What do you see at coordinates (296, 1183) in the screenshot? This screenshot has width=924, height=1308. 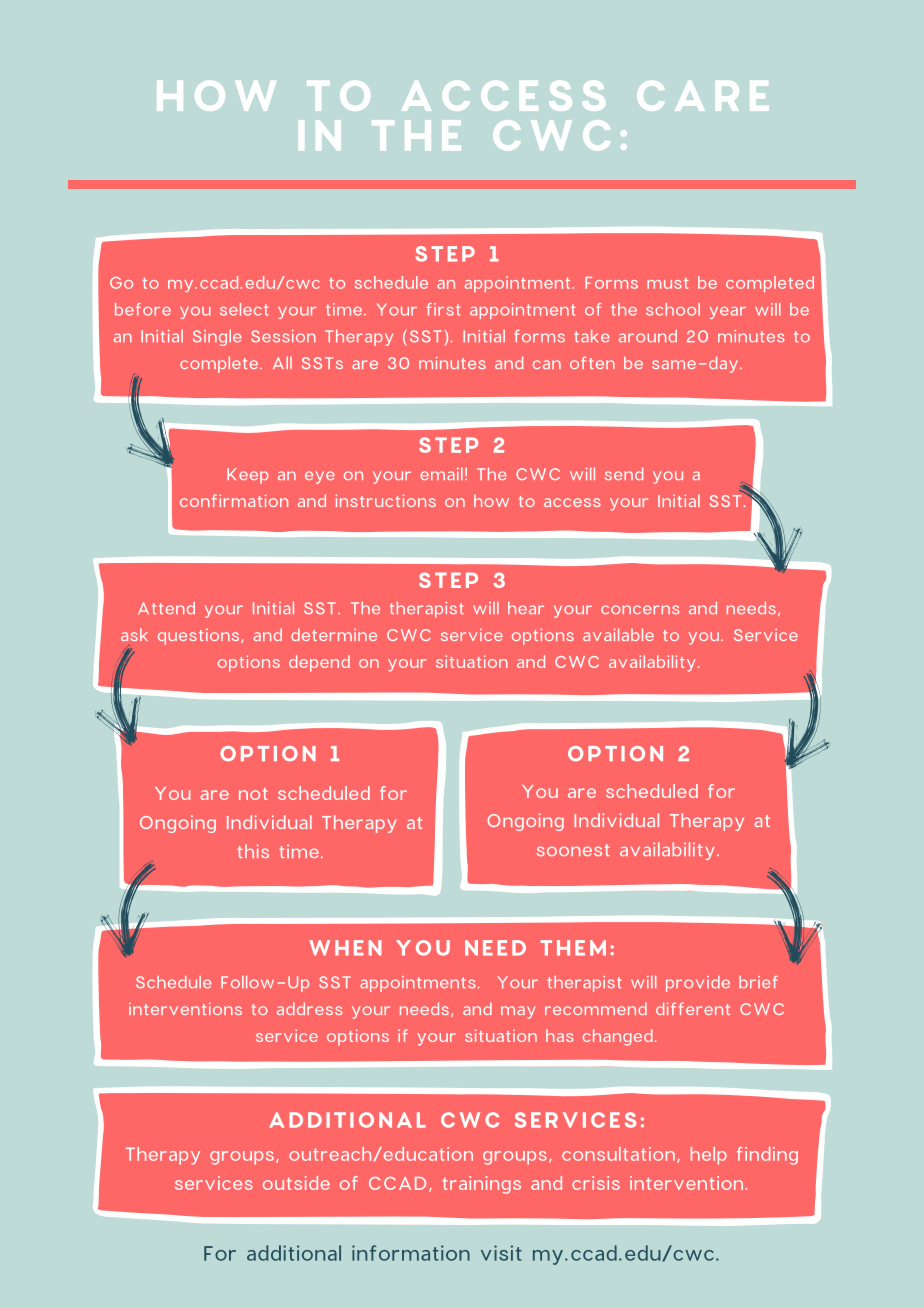 I see `outside` at bounding box center [296, 1183].
